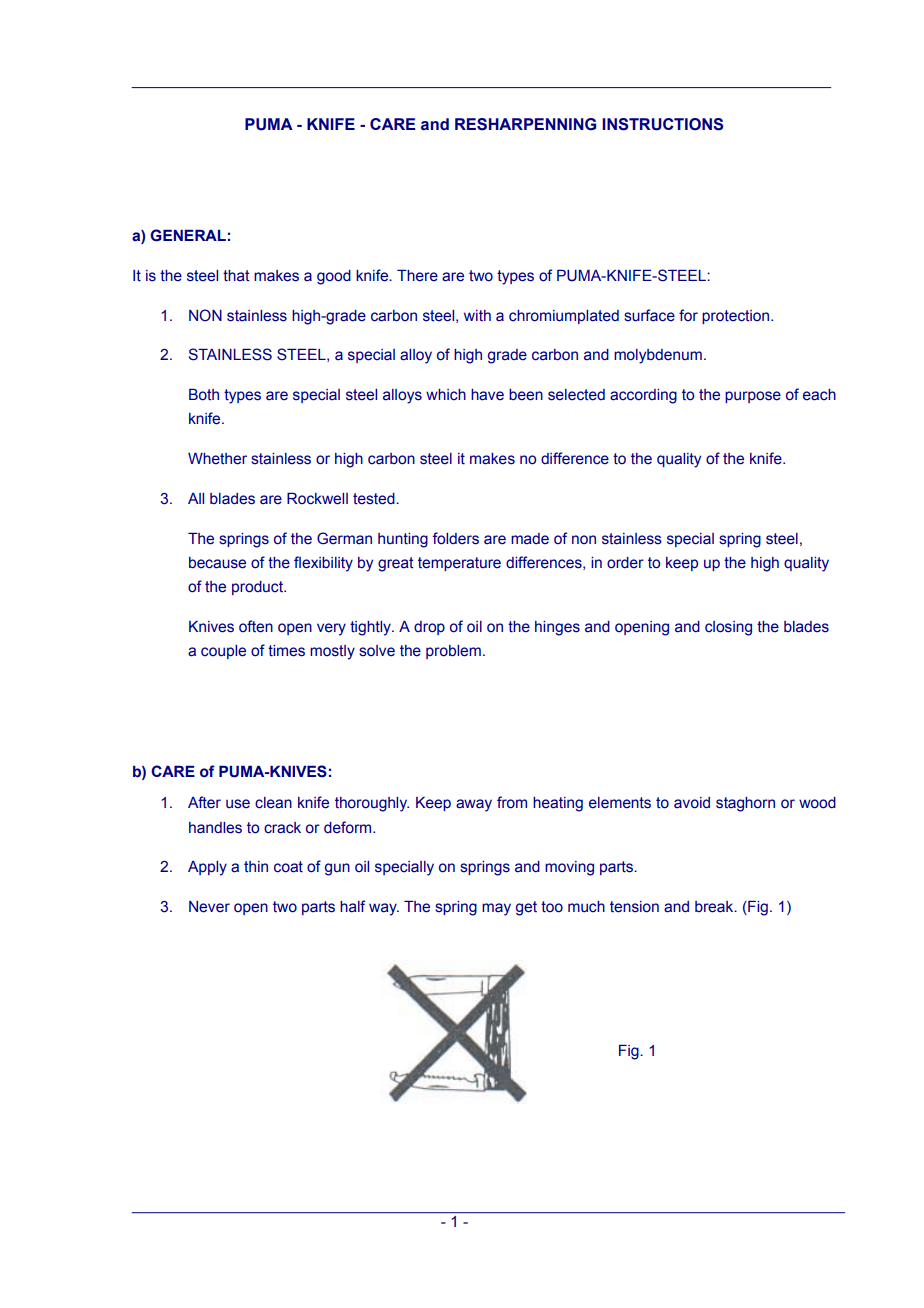 The width and height of the image is (924, 1308). I want to click on problem, so click(453, 652).
